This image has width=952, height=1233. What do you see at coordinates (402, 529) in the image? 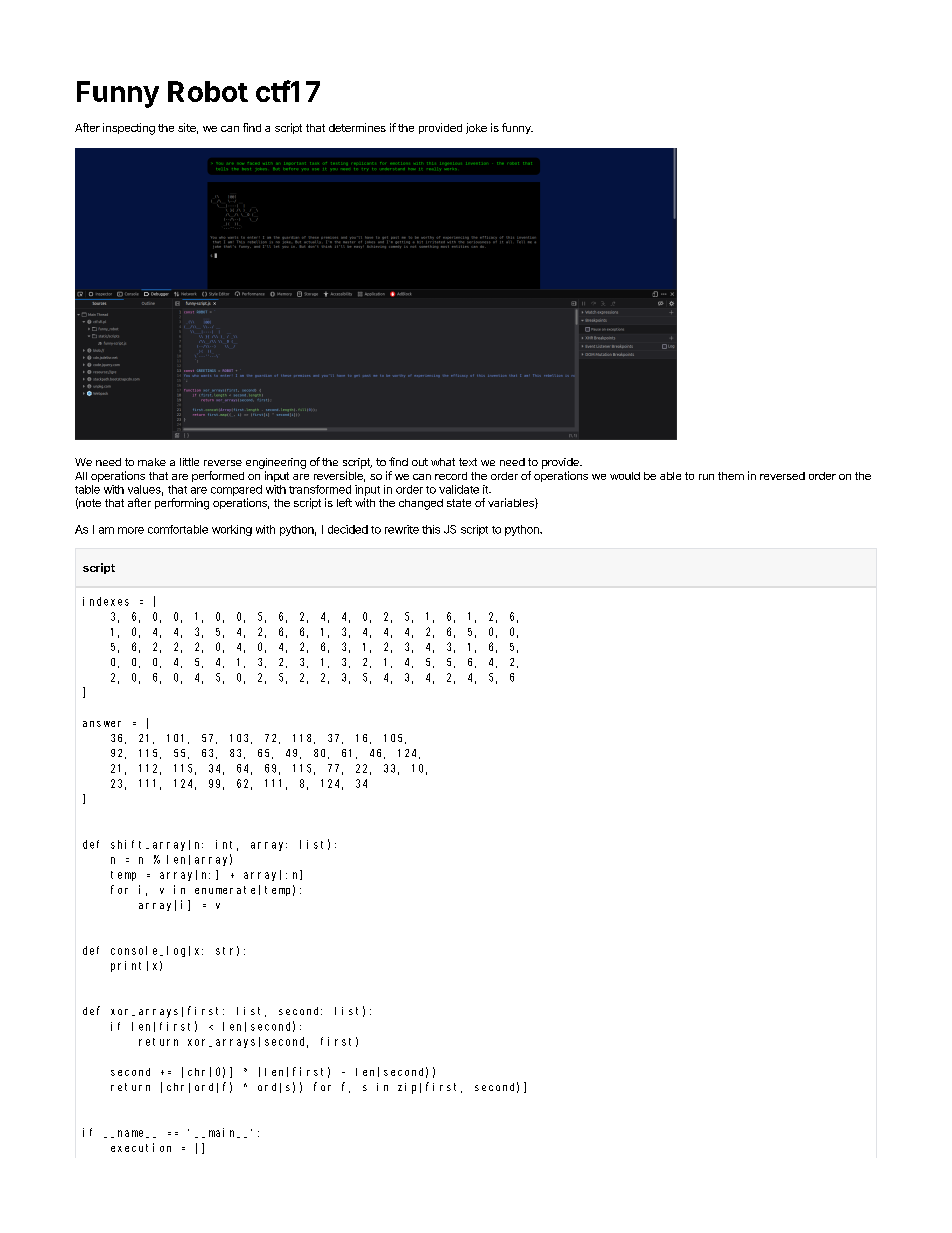
I see `rewrite` at bounding box center [402, 529].
